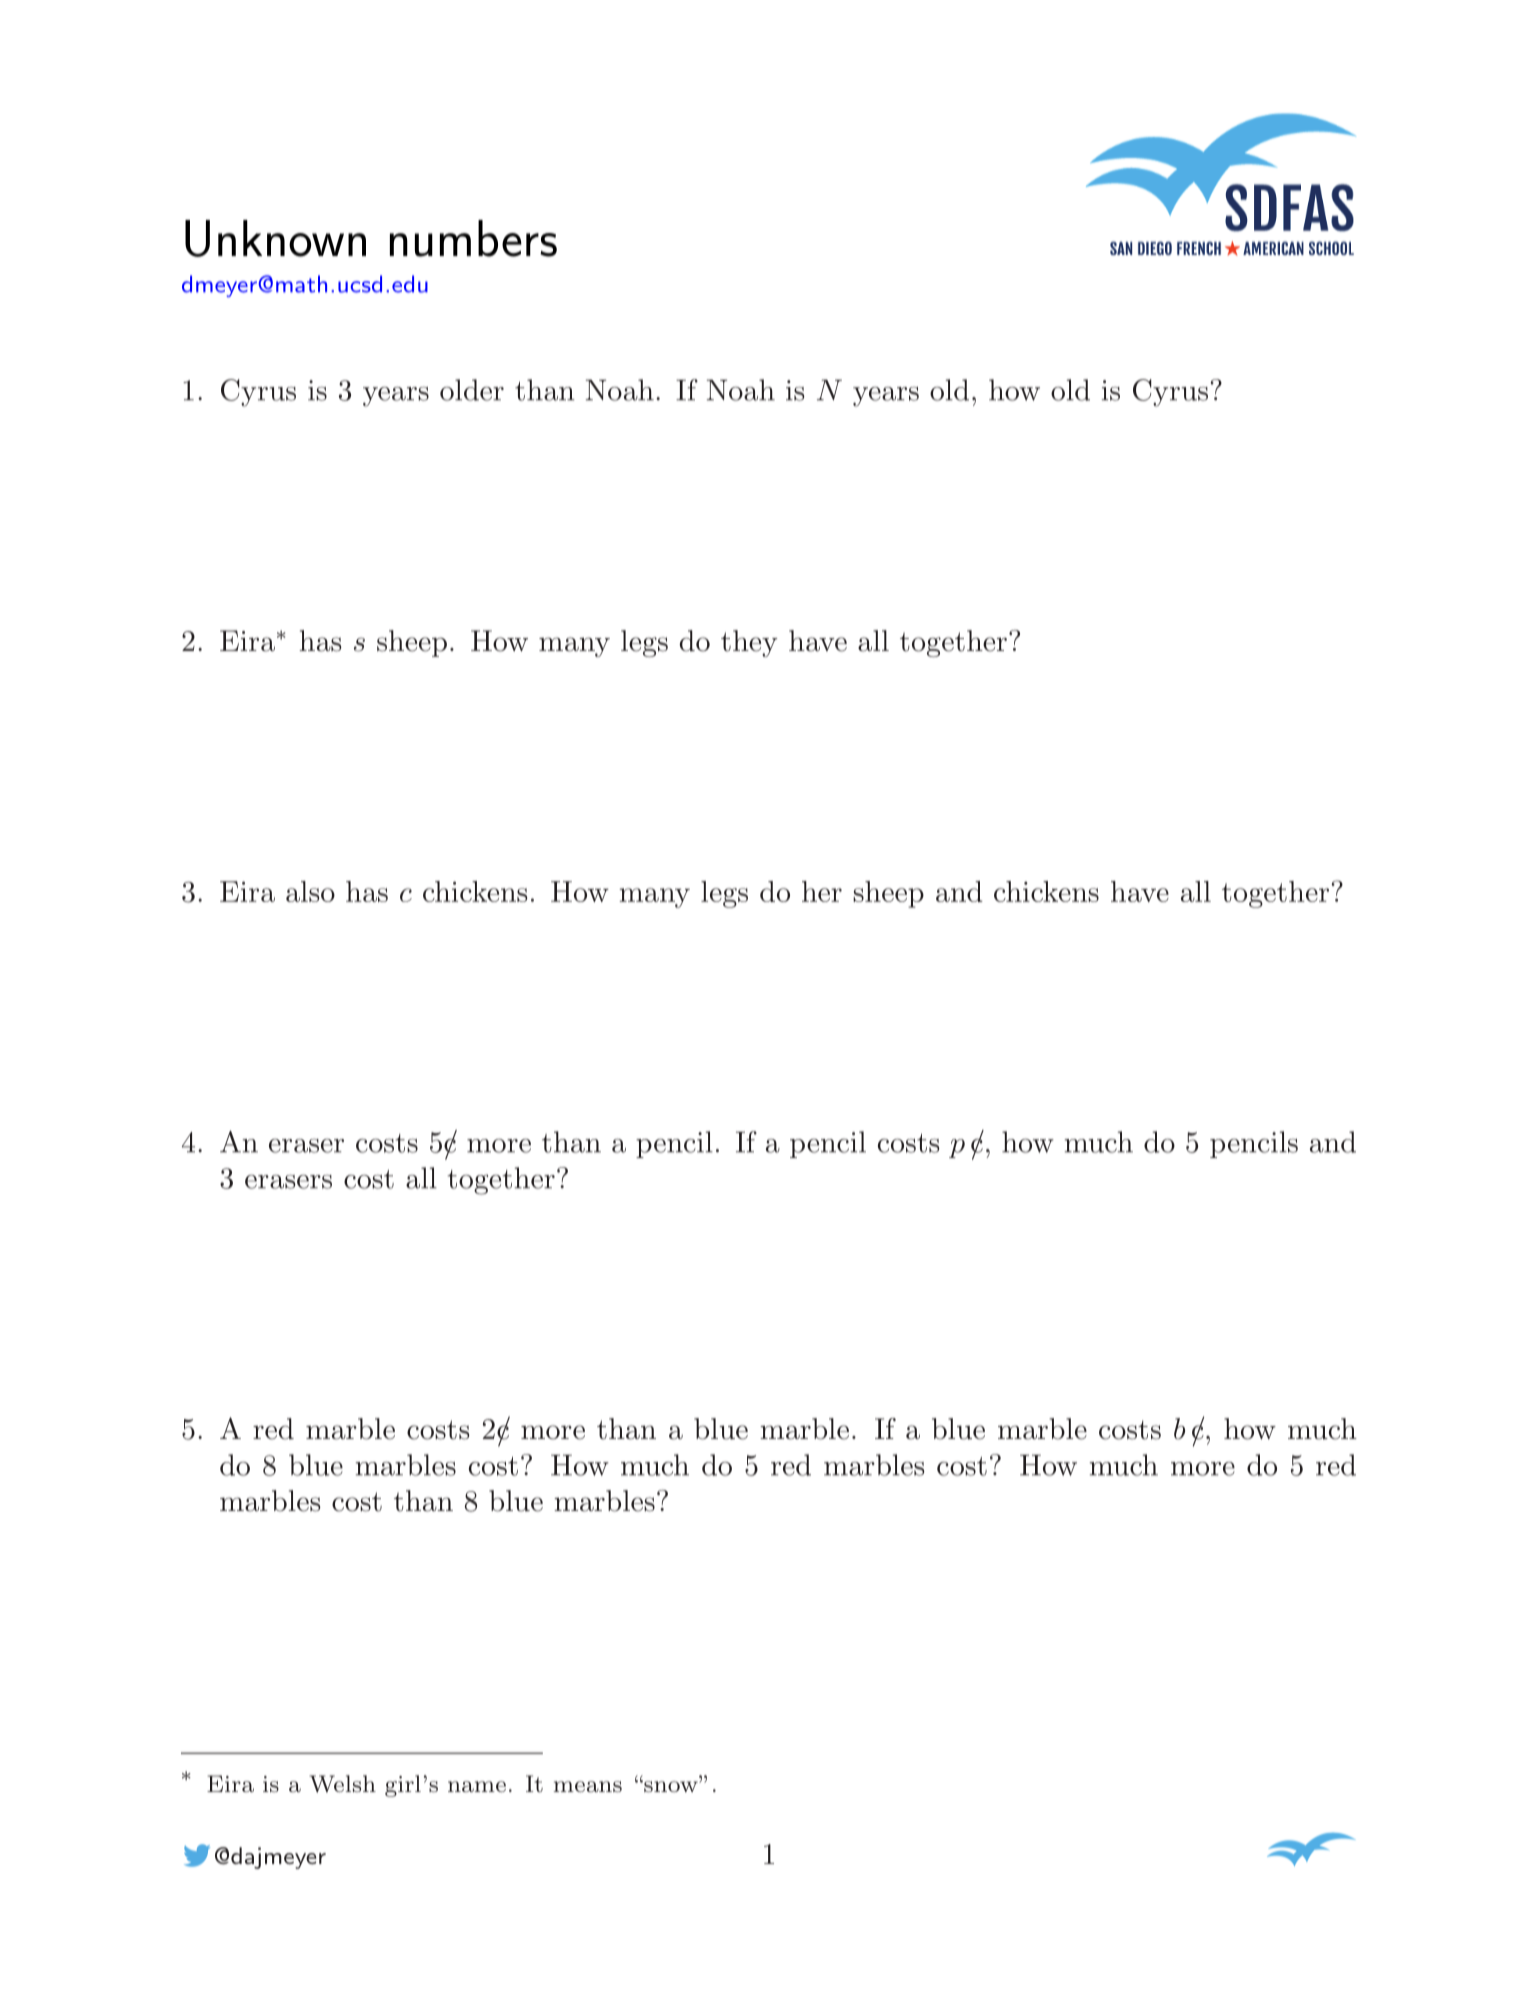 The image size is (1538, 1991). What do you see at coordinates (477, 1786) in the page?
I see `name` at bounding box center [477, 1786].
